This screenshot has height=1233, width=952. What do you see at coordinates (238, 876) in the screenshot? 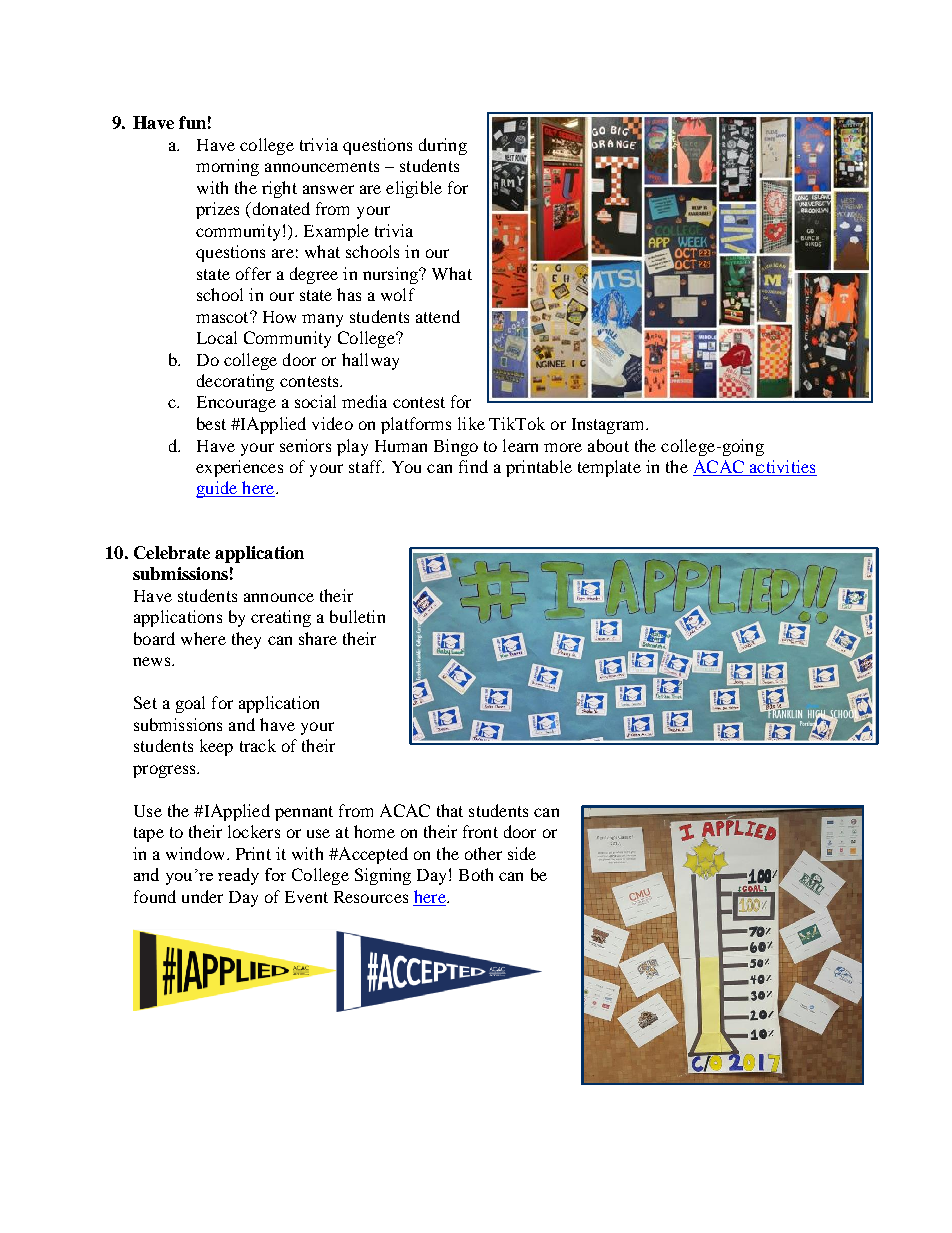
I see `ready` at bounding box center [238, 876].
